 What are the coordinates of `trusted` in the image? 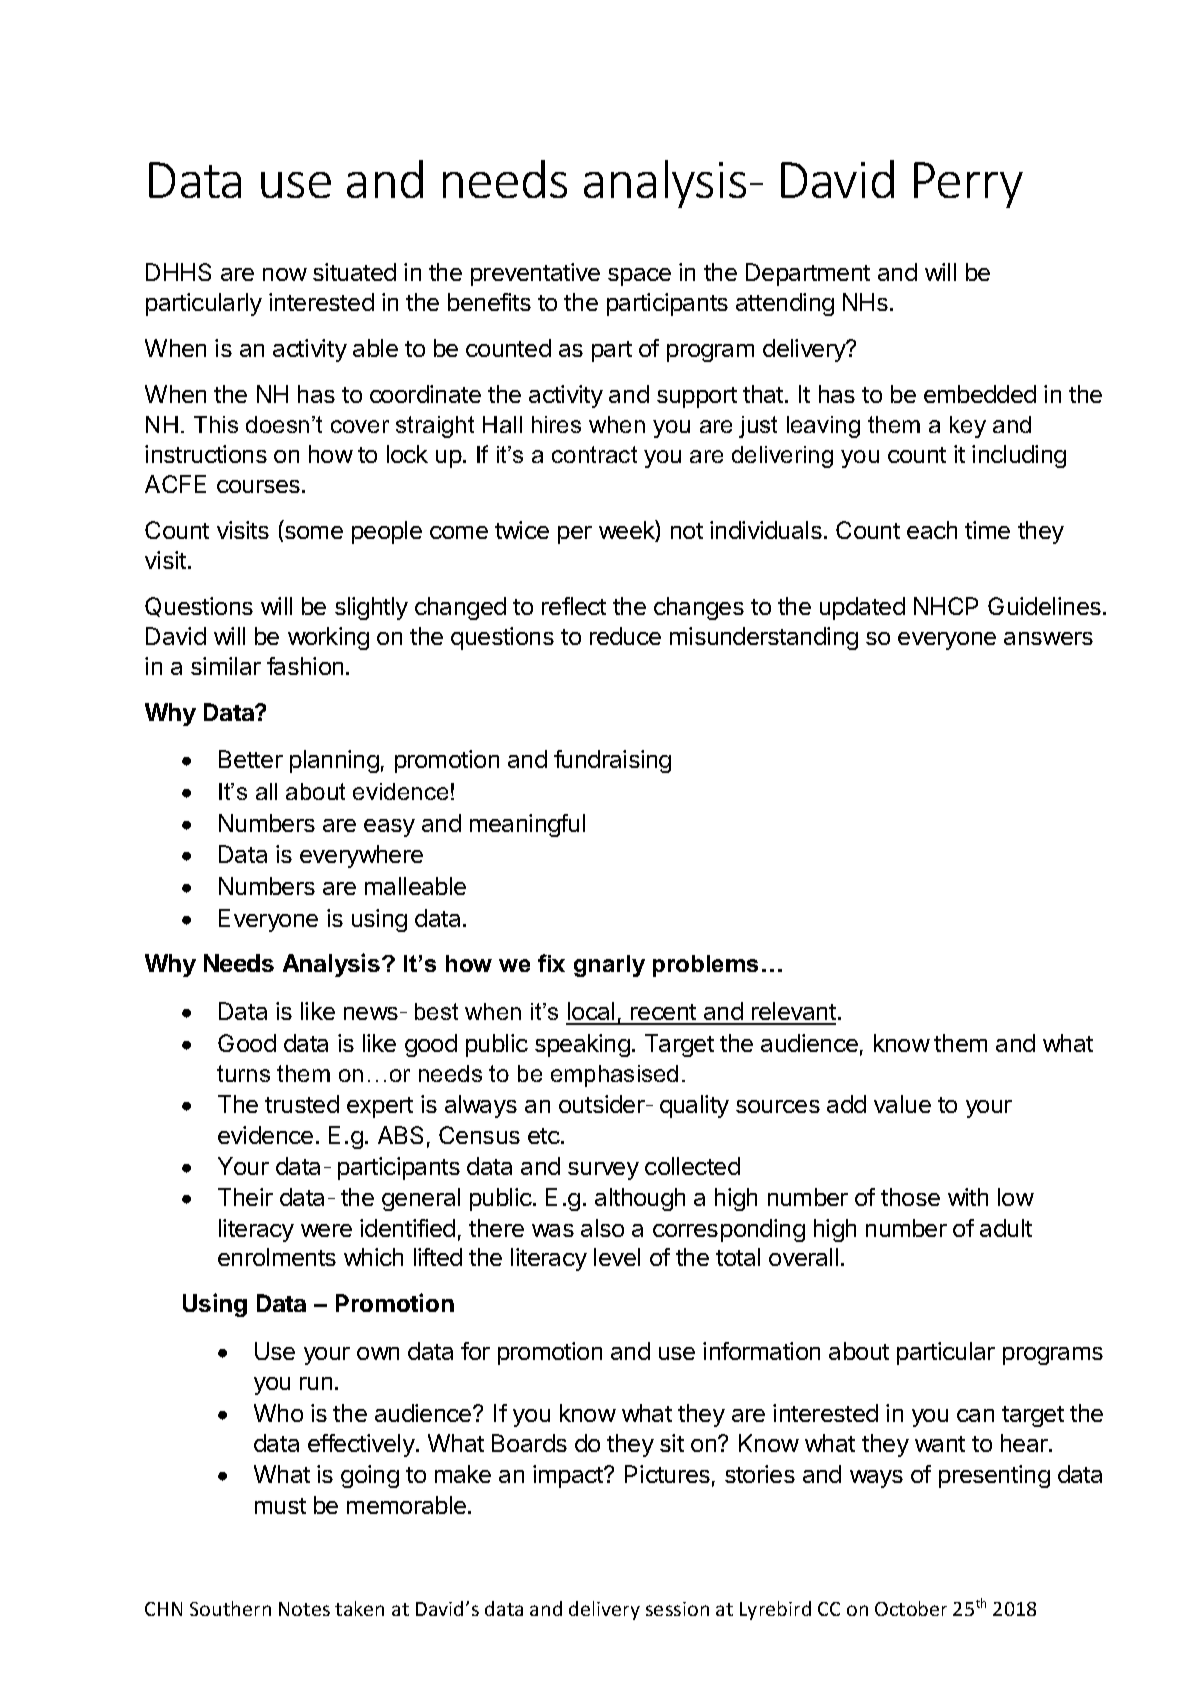 It's located at (302, 1104).
